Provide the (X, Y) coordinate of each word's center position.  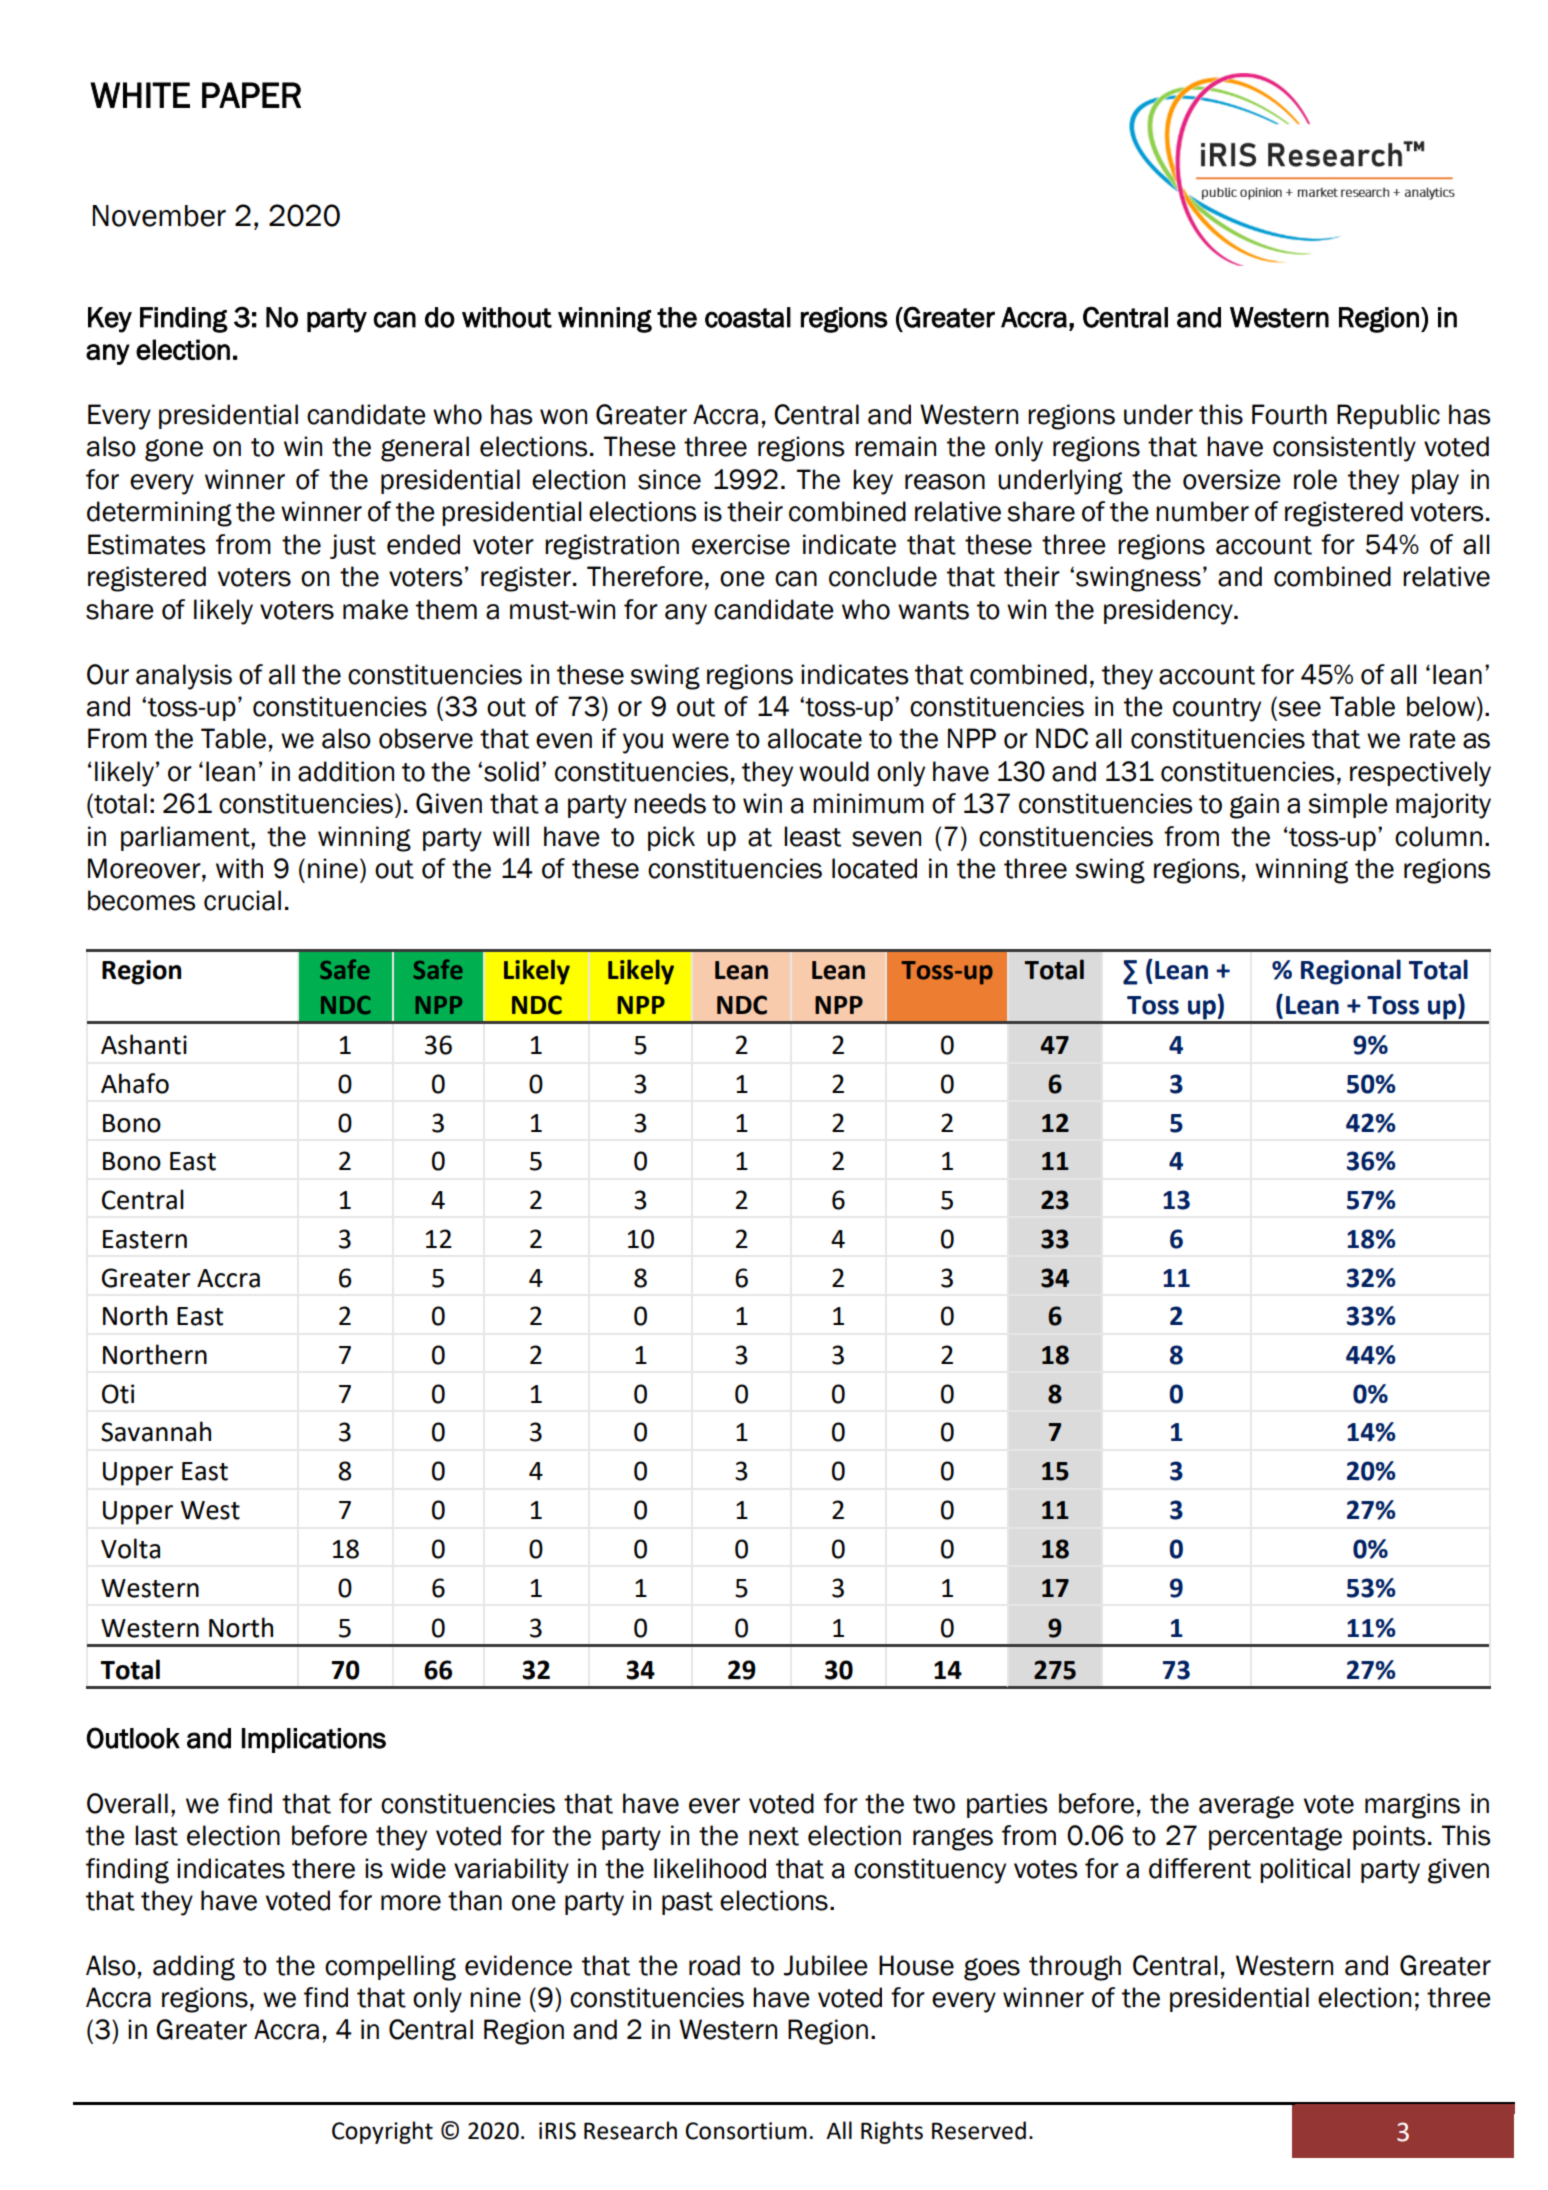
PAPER (251, 95)
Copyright (382, 2132)
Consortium (746, 2131)
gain (1254, 806)
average (1246, 1807)
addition (346, 771)
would (834, 771)
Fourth (1289, 414)
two (934, 1804)
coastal (748, 317)
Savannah (156, 1431)
